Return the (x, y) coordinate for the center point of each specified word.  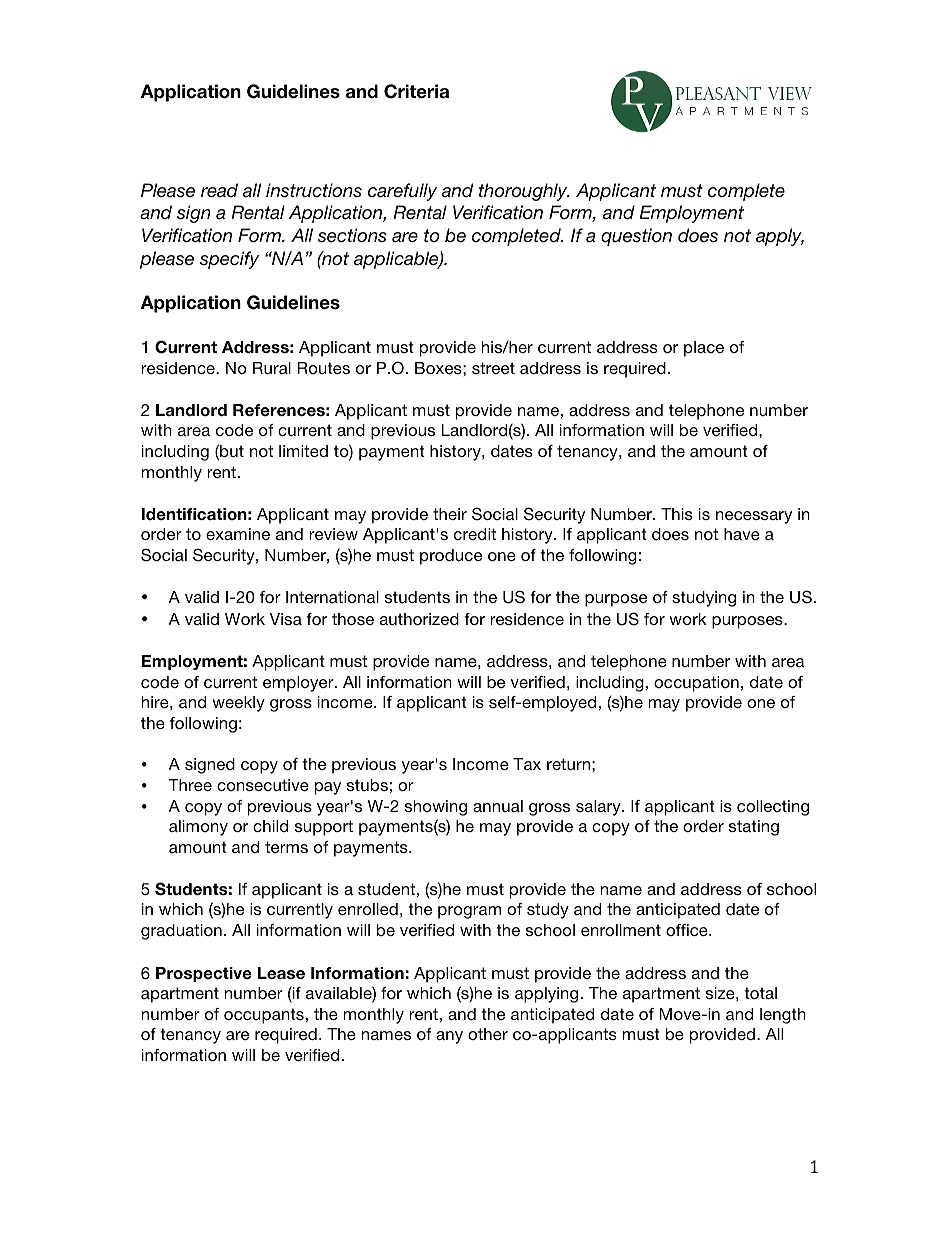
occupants (264, 1016)
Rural (272, 368)
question (636, 237)
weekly (238, 704)
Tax (527, 764)
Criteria (416, 91)
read (219, 190)
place (704, 349)
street (493, 368)
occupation (696, 684)
